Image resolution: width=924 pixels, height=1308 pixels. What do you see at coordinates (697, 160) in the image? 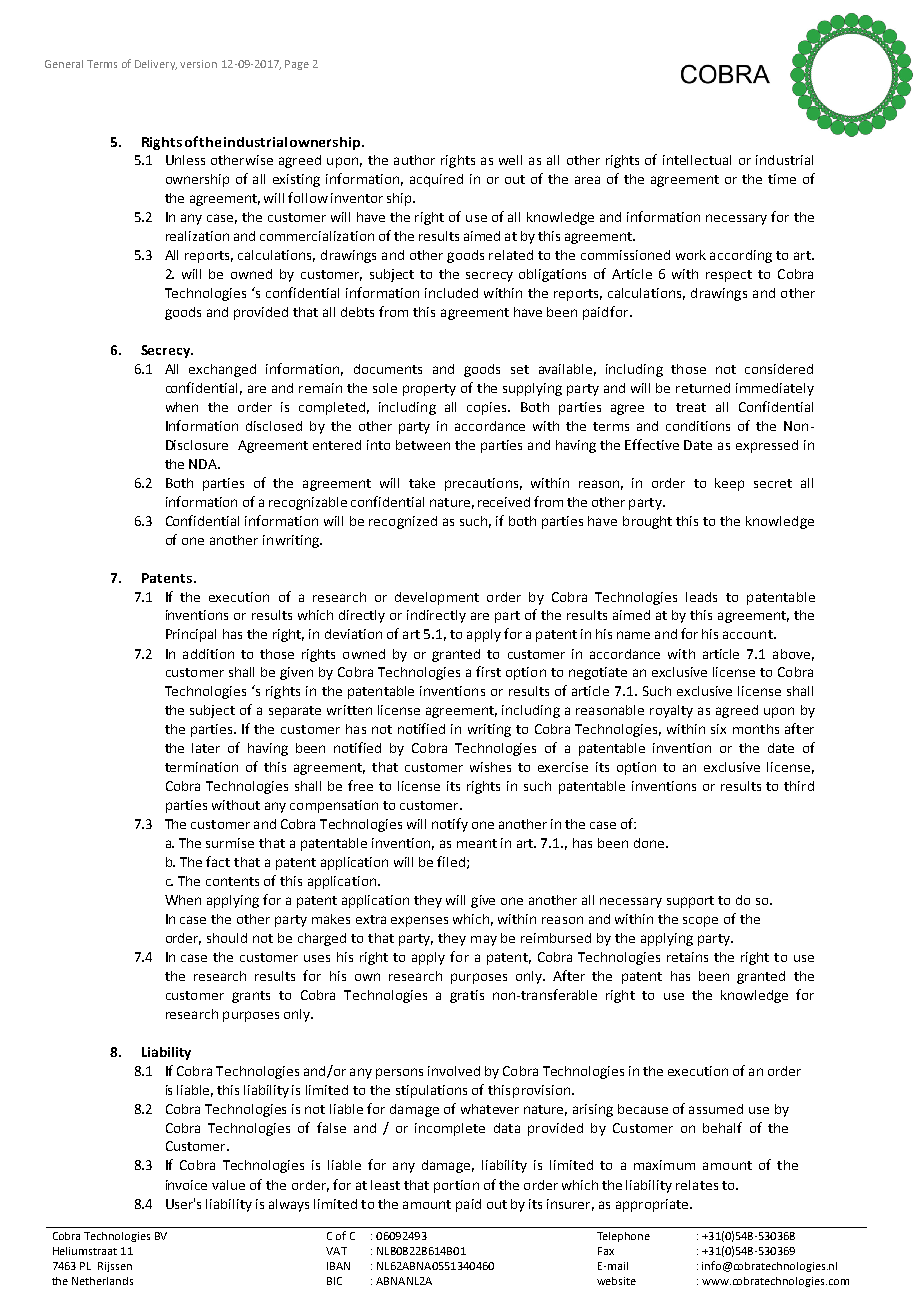
I see `intellectual` at bounding box center [697, 160].
